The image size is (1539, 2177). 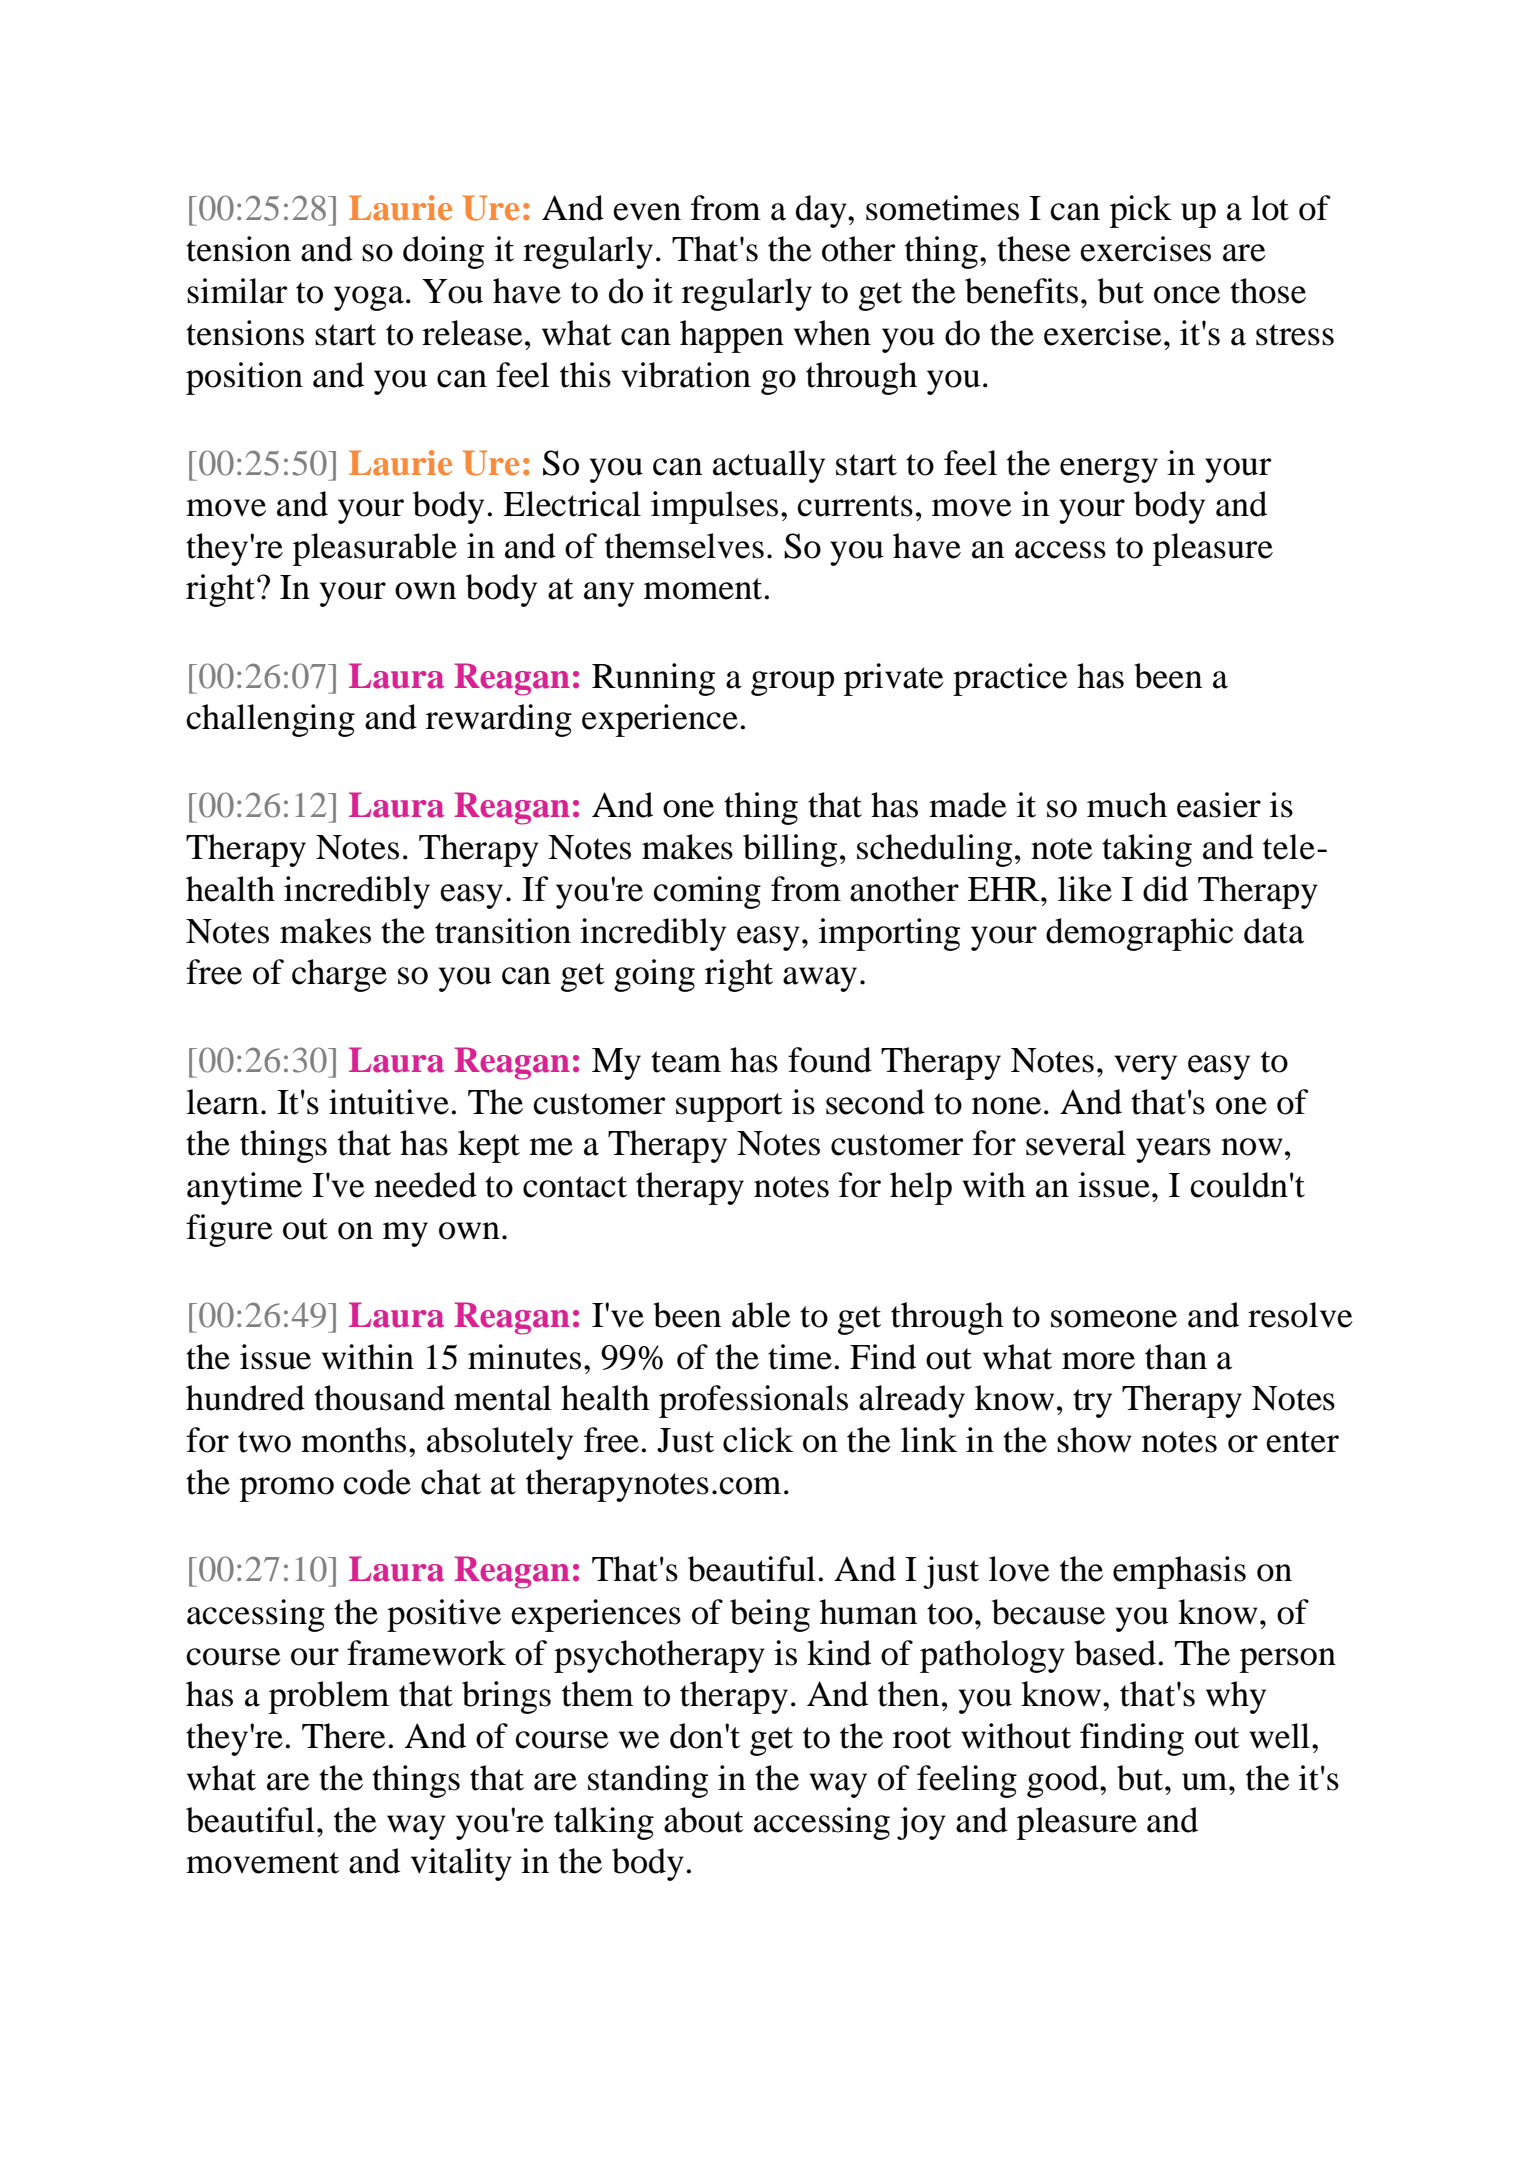 What do you see at coordinates (704, 1820) in the image?
I see `about` at bounding box center [704, 1820].
